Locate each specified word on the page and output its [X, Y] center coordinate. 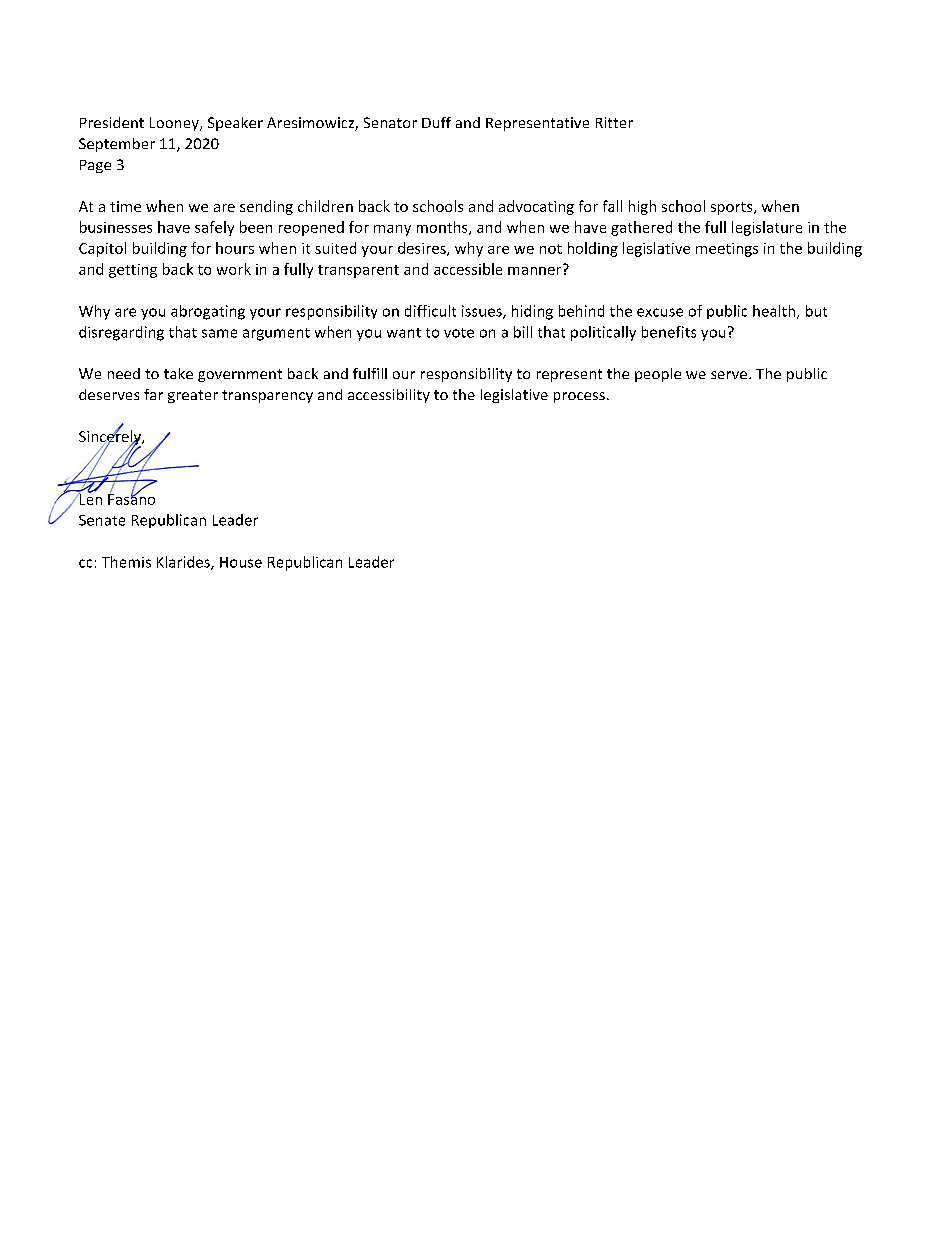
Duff [436, 122]
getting [133, 271]
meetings [727, 250]
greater [193, 396]
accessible [468, 269]
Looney [175, 124]
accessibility [389, 396]
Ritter [614, 122]
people [658, 375]
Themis [126, 562]
